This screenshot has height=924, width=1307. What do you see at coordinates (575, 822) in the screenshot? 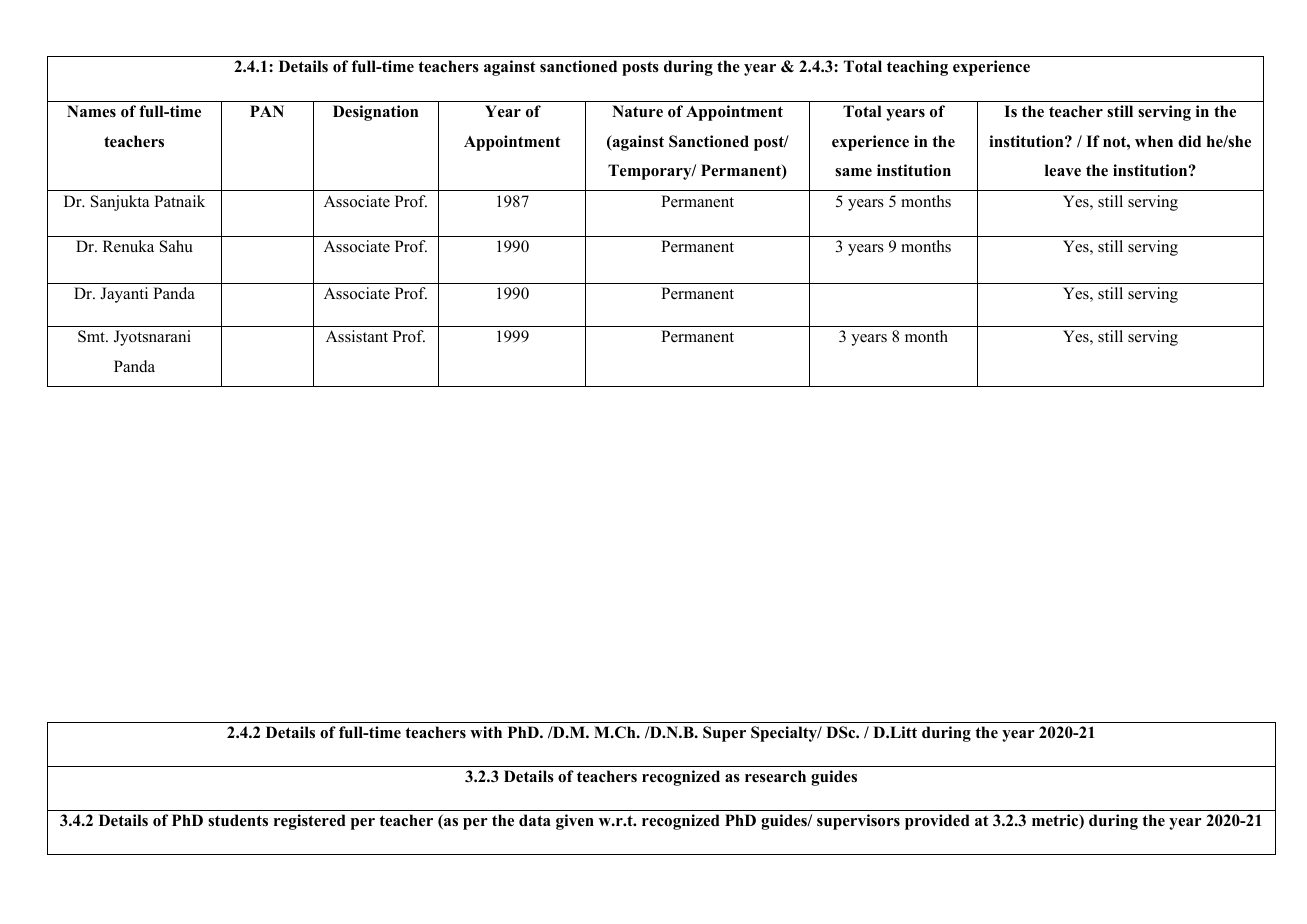
I see `given` at bounding box center [575, 822].
